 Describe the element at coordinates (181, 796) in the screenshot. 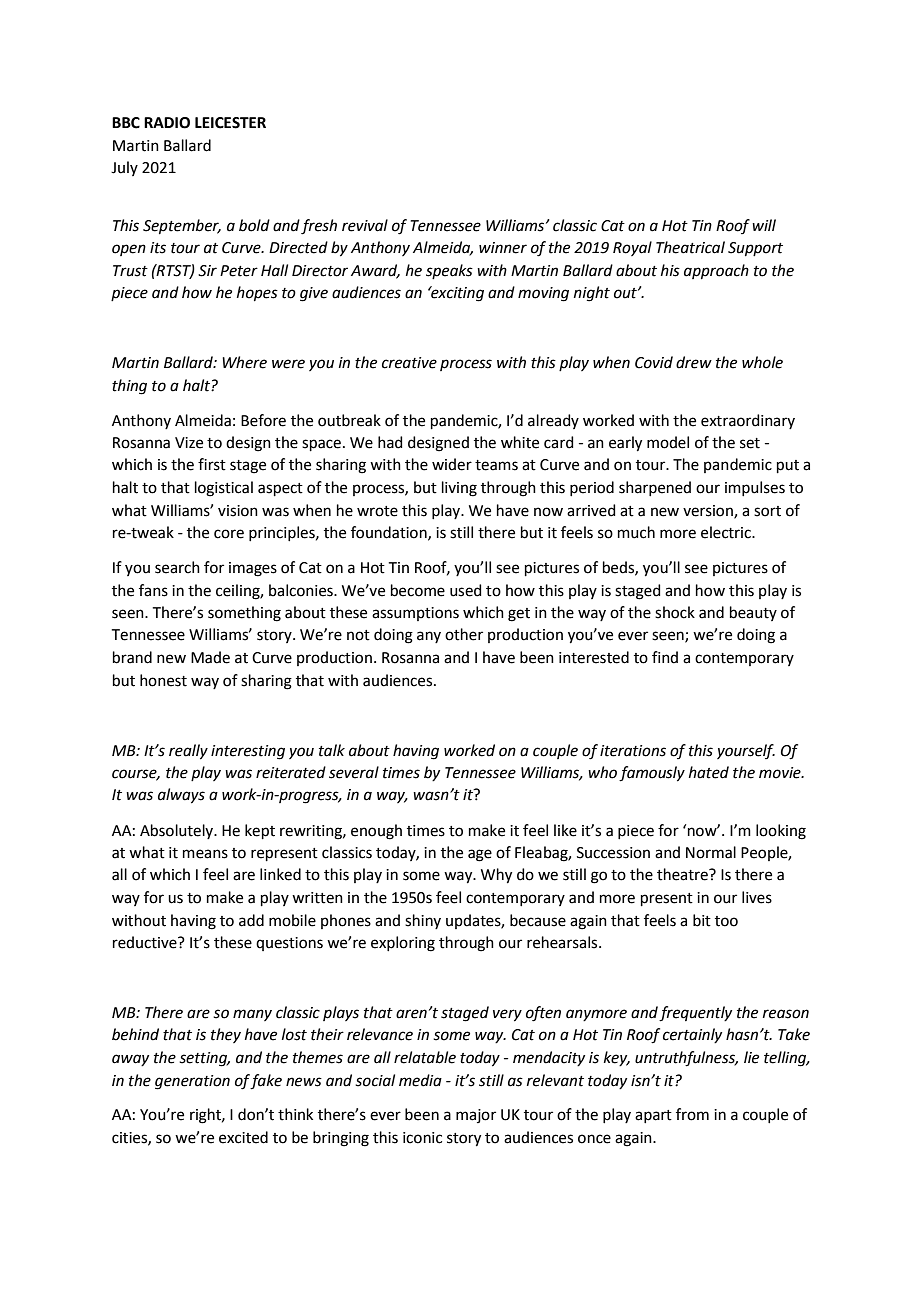

I see `always` at that location.
